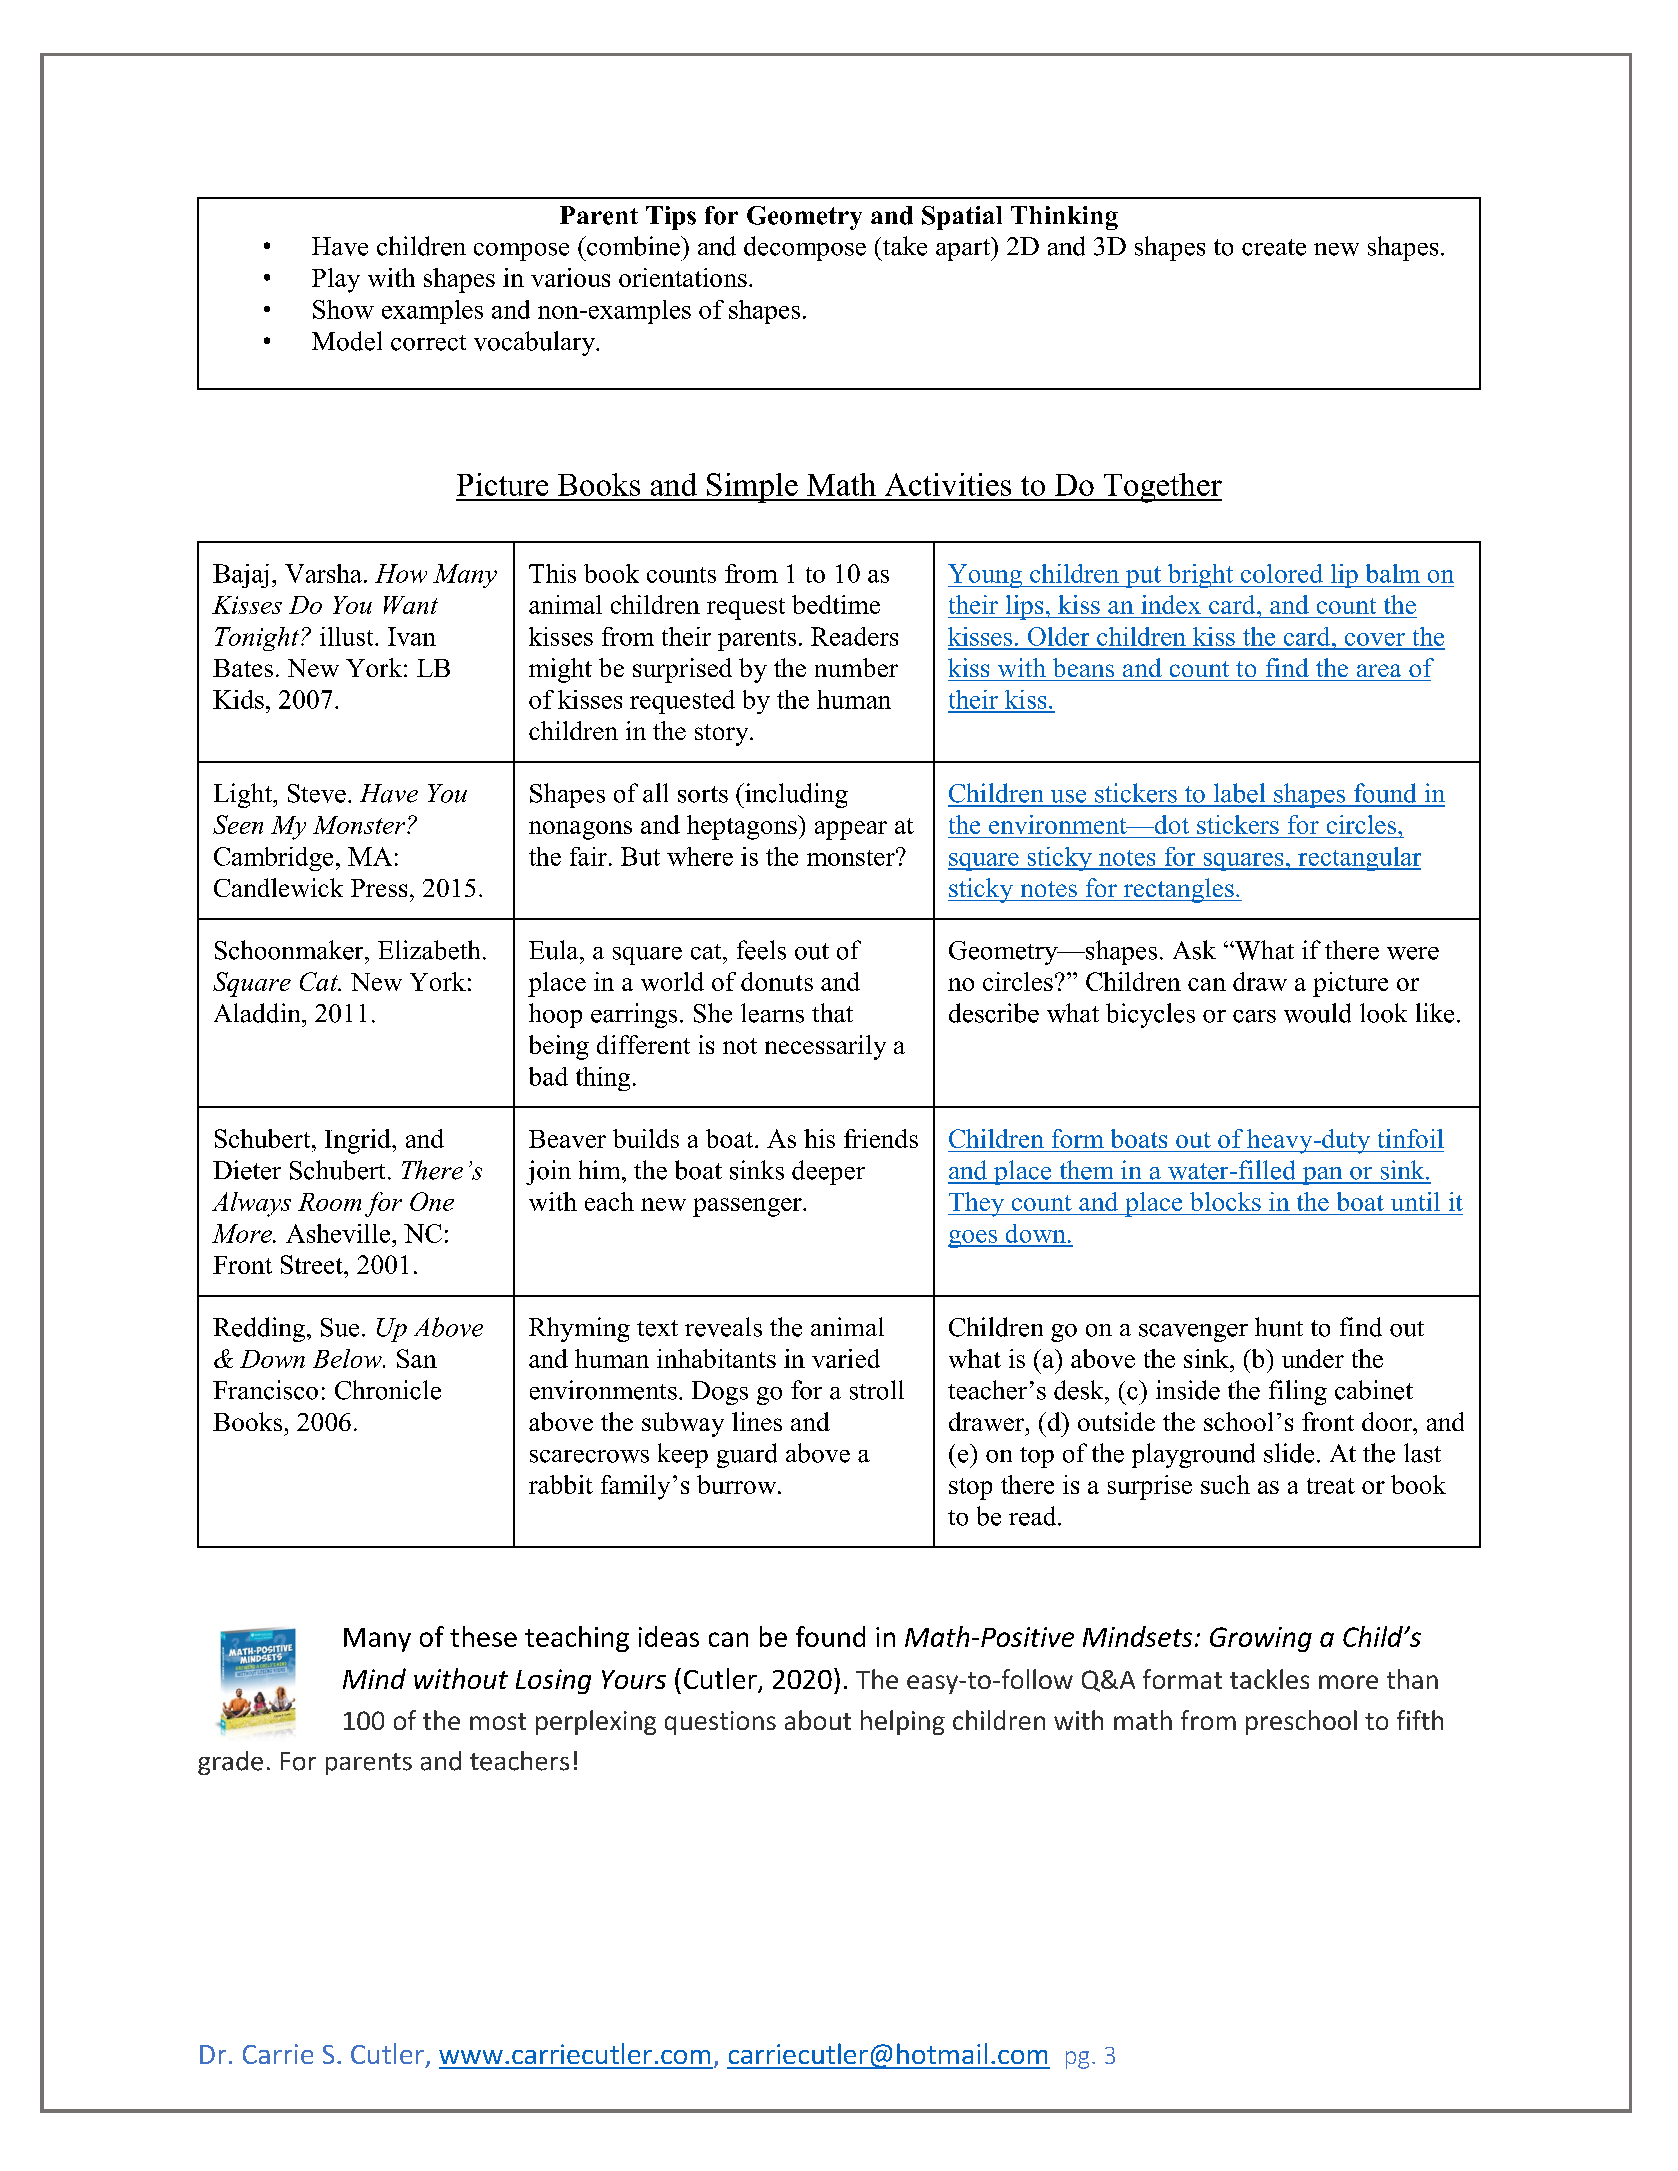 The width and height of the document is (1678, 2171). Describe the element at coordinates (905, 246) in the document. I see `take` at that location.
